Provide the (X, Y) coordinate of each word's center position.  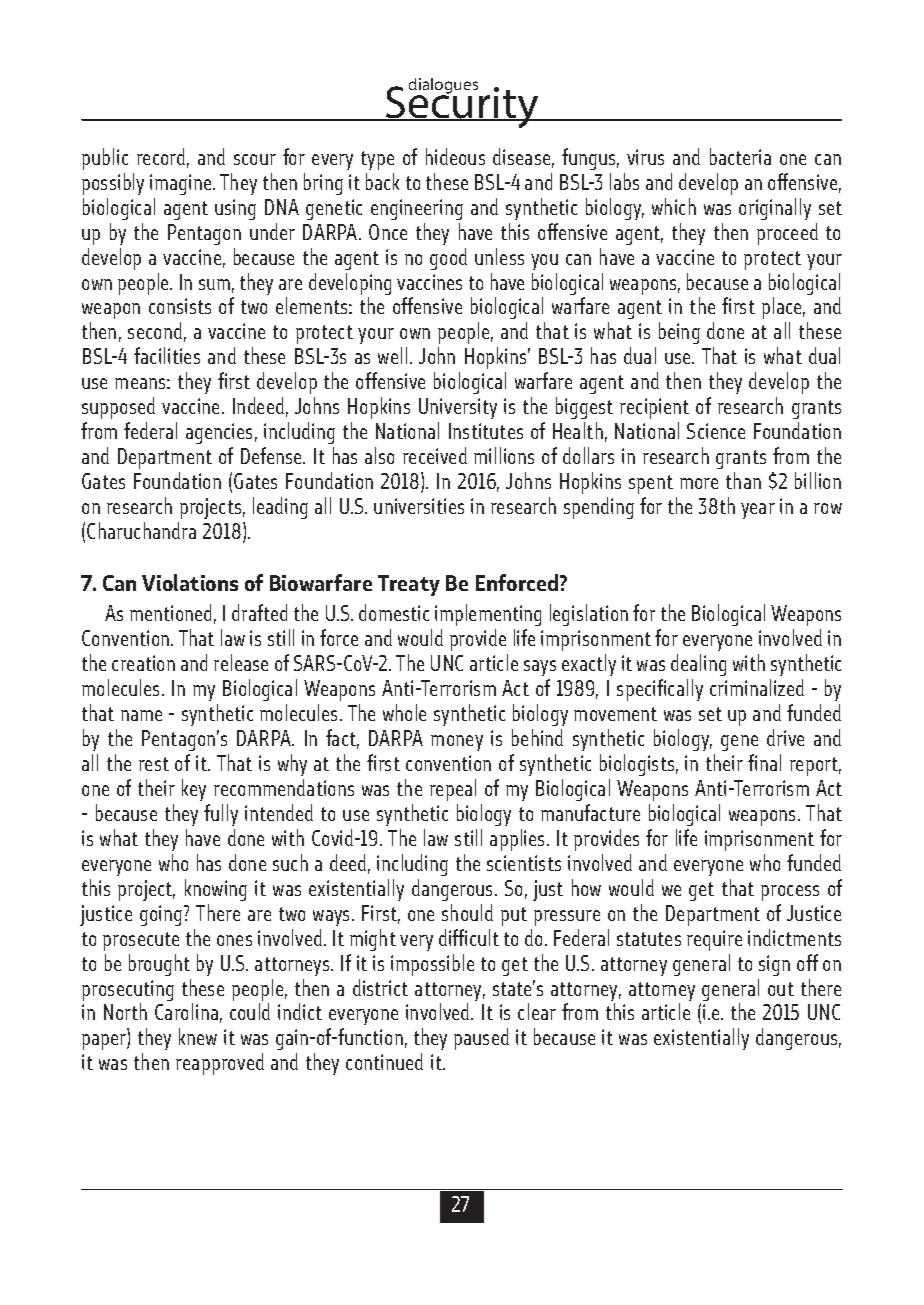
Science (716, 431)
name (141, 715)
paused (481, 1039)
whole (404, 712)
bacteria (740, 156)
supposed (118, 410)
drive (785, 737)
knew (198, 1036)
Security (463, 106)
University (458, 410)
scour (255, 159)
